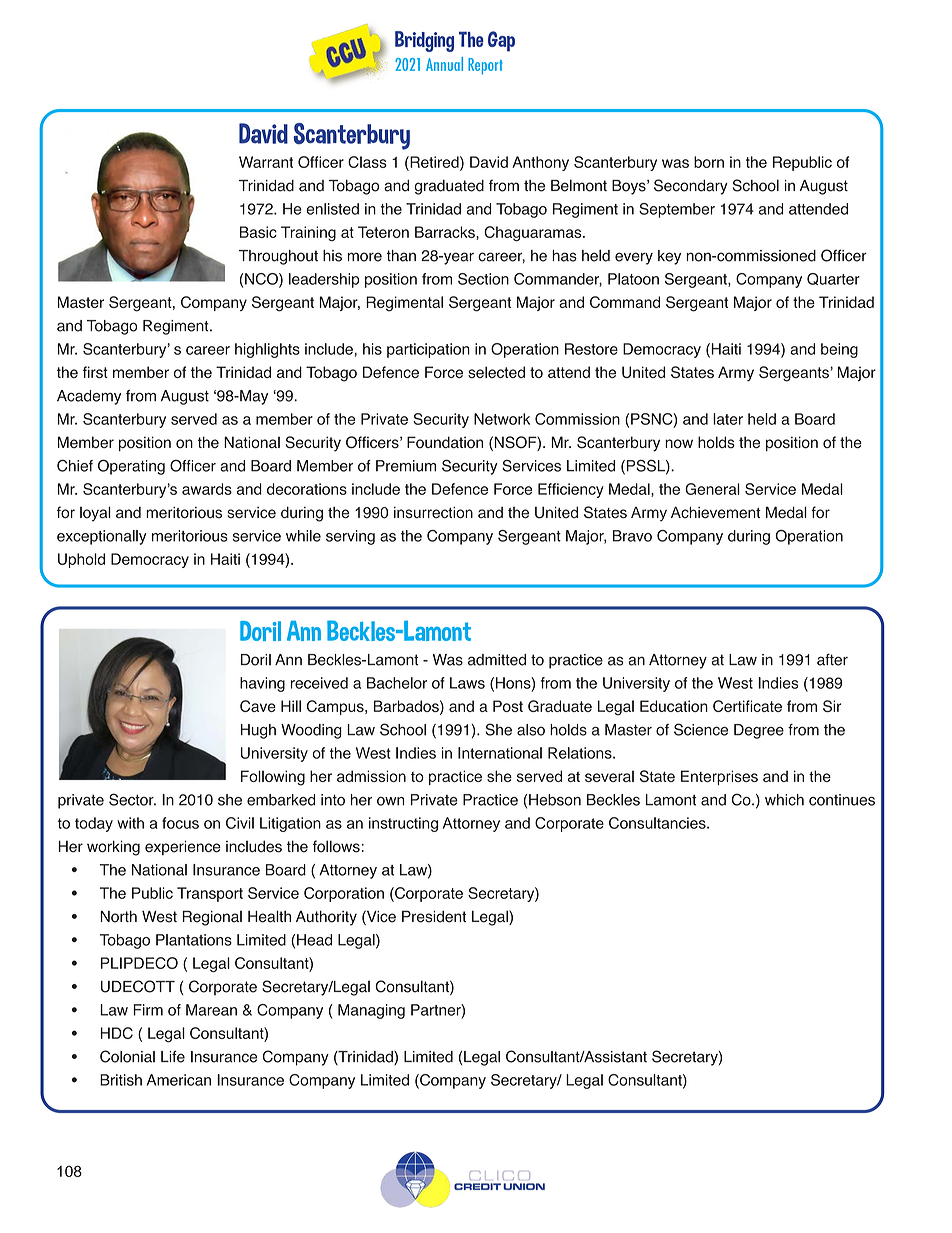  Describe the element at coordinates (433, 512) in the screenshot. I see `insurrection` at that location.
